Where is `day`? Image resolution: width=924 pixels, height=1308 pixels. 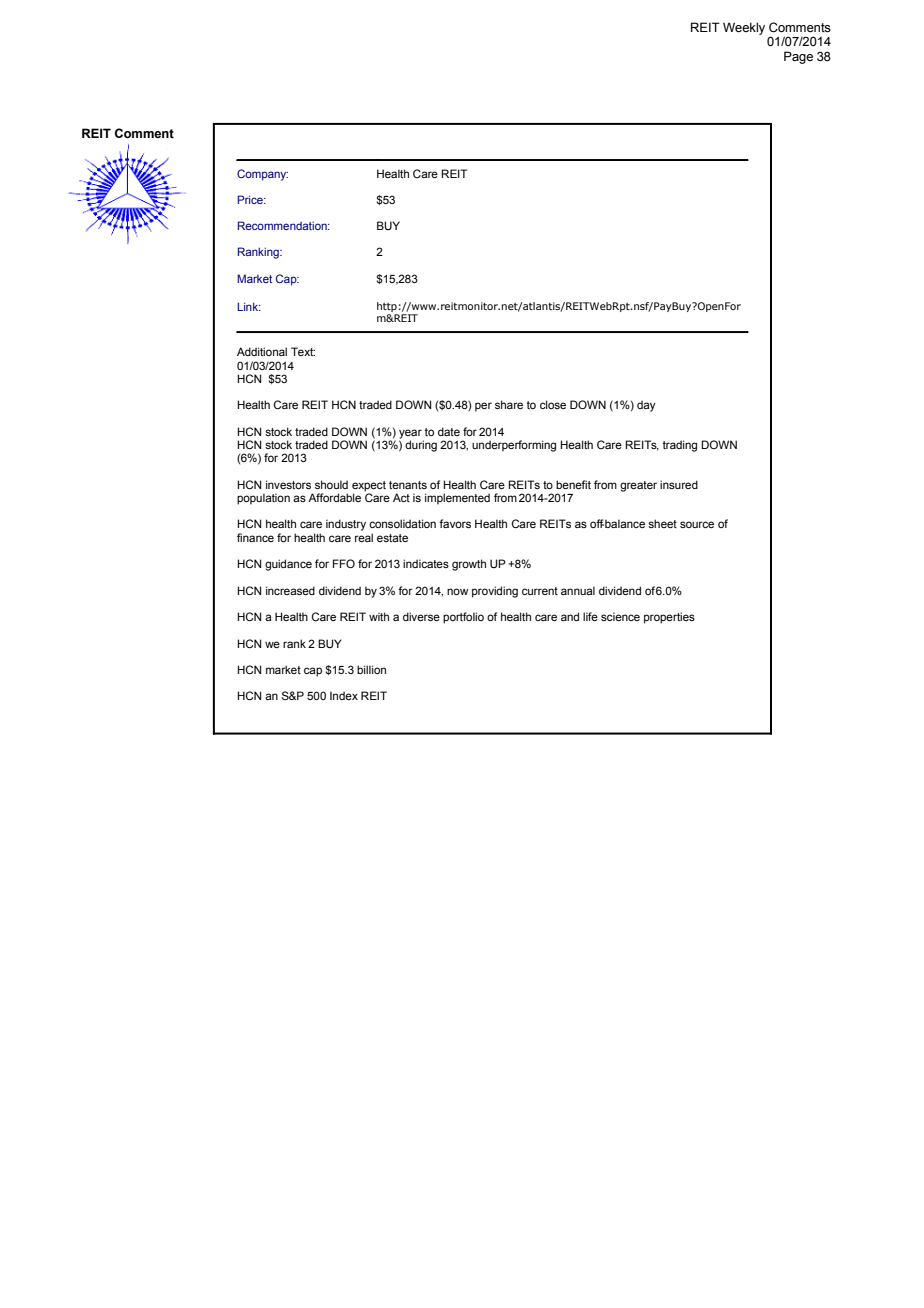
day is located at coordinates (646, 406).
